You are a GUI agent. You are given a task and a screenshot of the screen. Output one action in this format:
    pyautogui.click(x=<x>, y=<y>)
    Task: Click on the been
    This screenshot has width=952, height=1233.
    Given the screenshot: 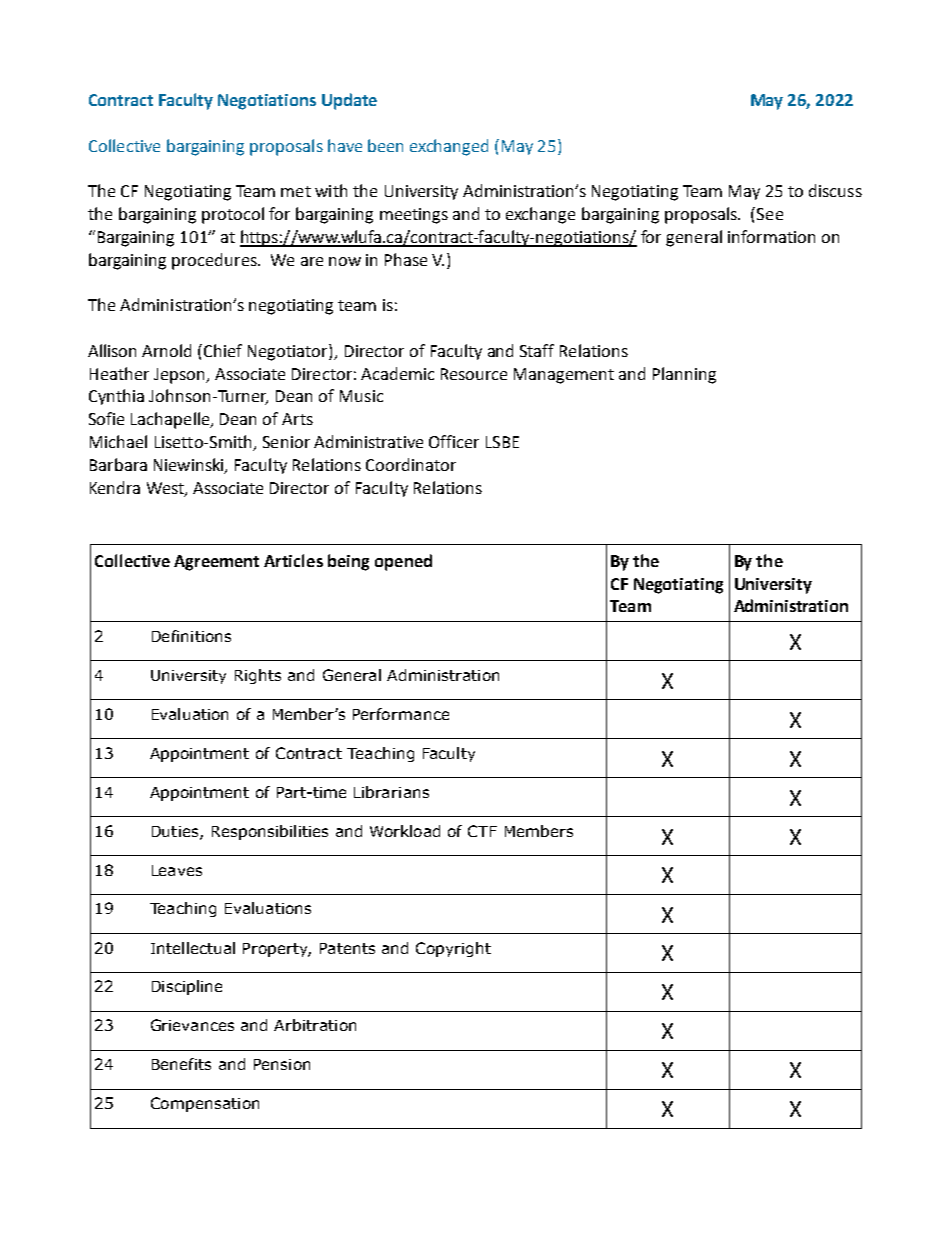 What is the action you would take?
    pyautogui.click(x=385, y=145)
